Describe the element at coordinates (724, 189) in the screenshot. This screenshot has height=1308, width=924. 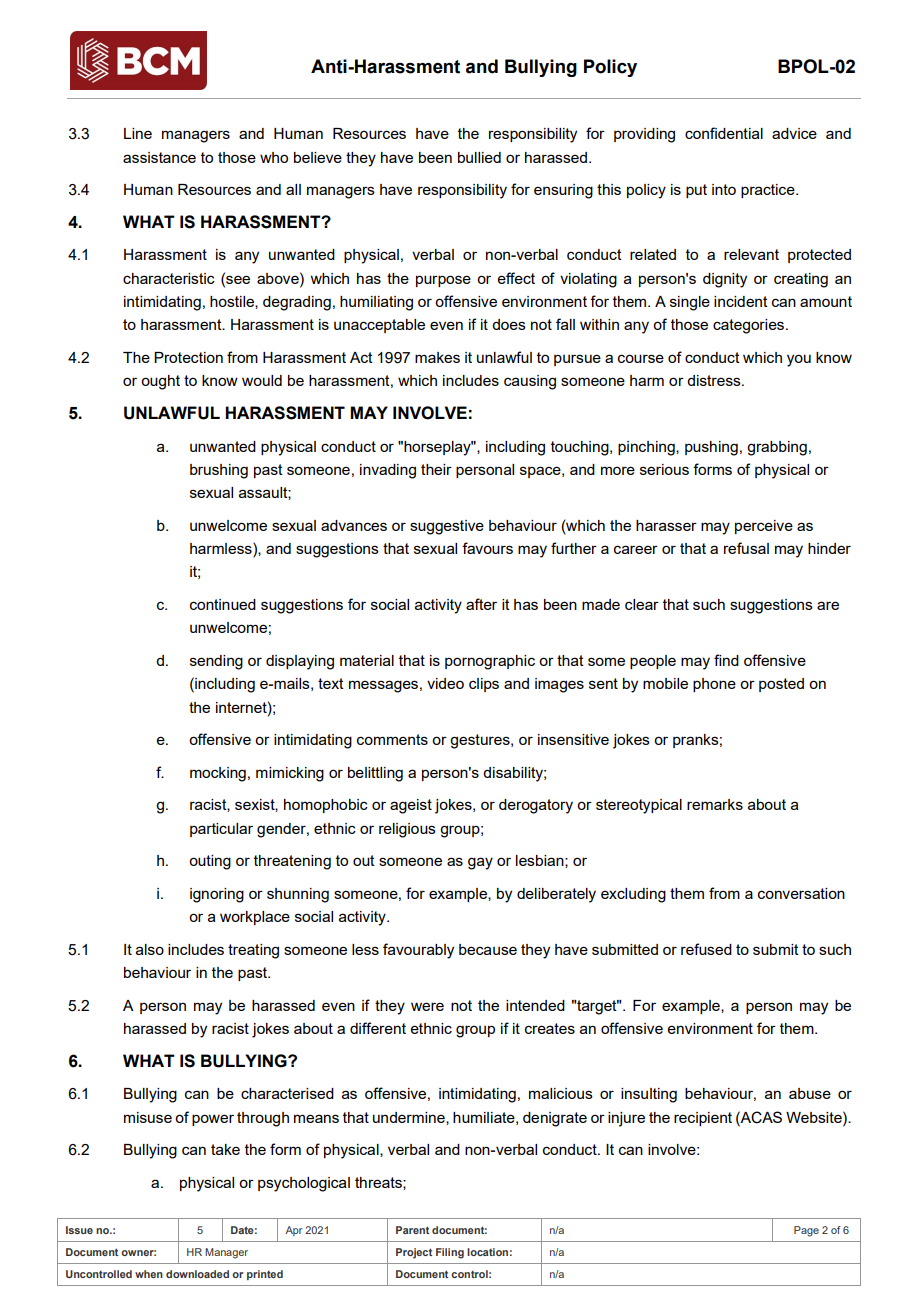
I see `into` at that location.
